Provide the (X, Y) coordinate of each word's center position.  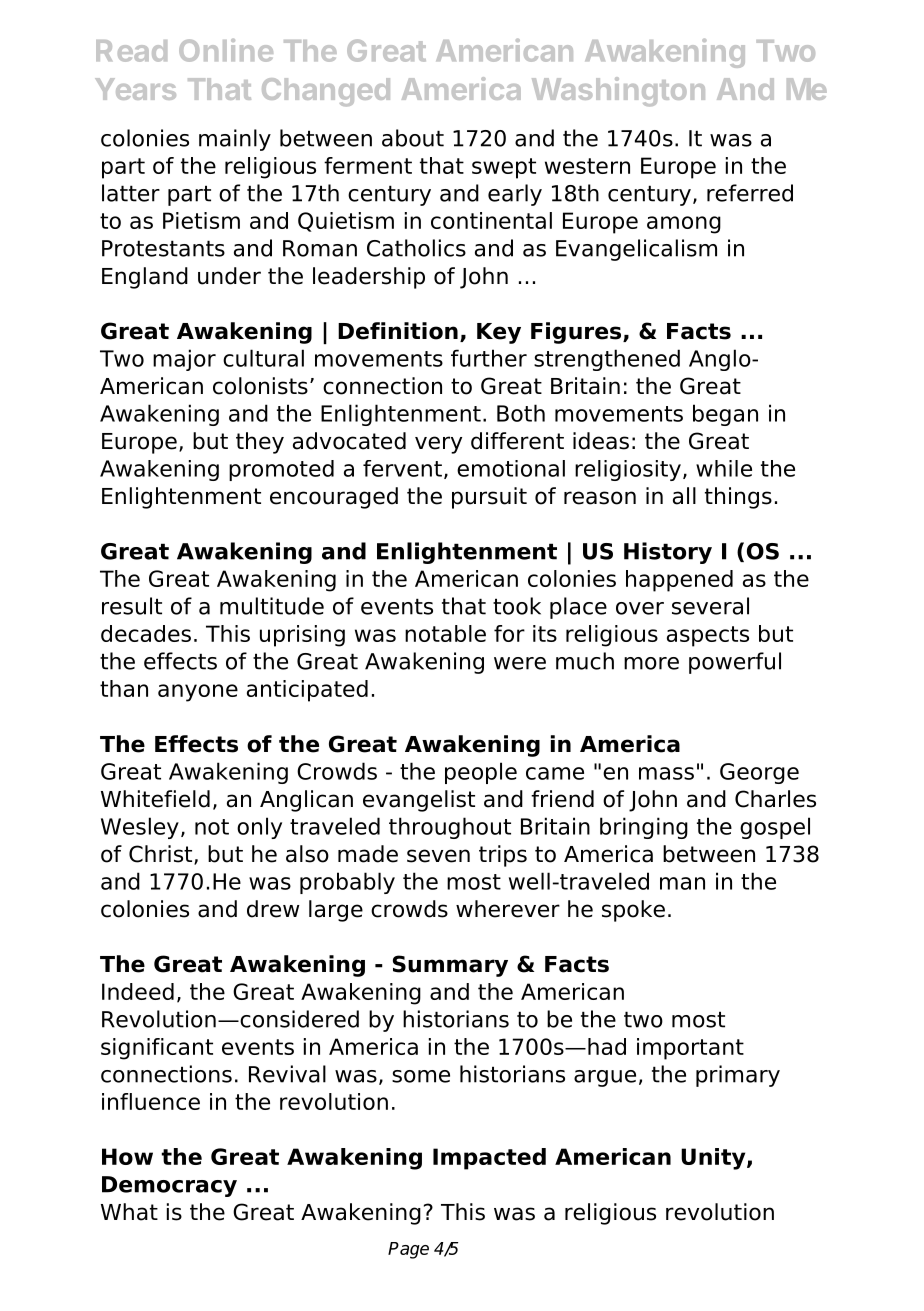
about (413, 138)
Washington (618, 91)
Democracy (169, 1186)
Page (408, 1250)
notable (445, 633)
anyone (198, 693)
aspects (708, 636)
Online (226, 50)
